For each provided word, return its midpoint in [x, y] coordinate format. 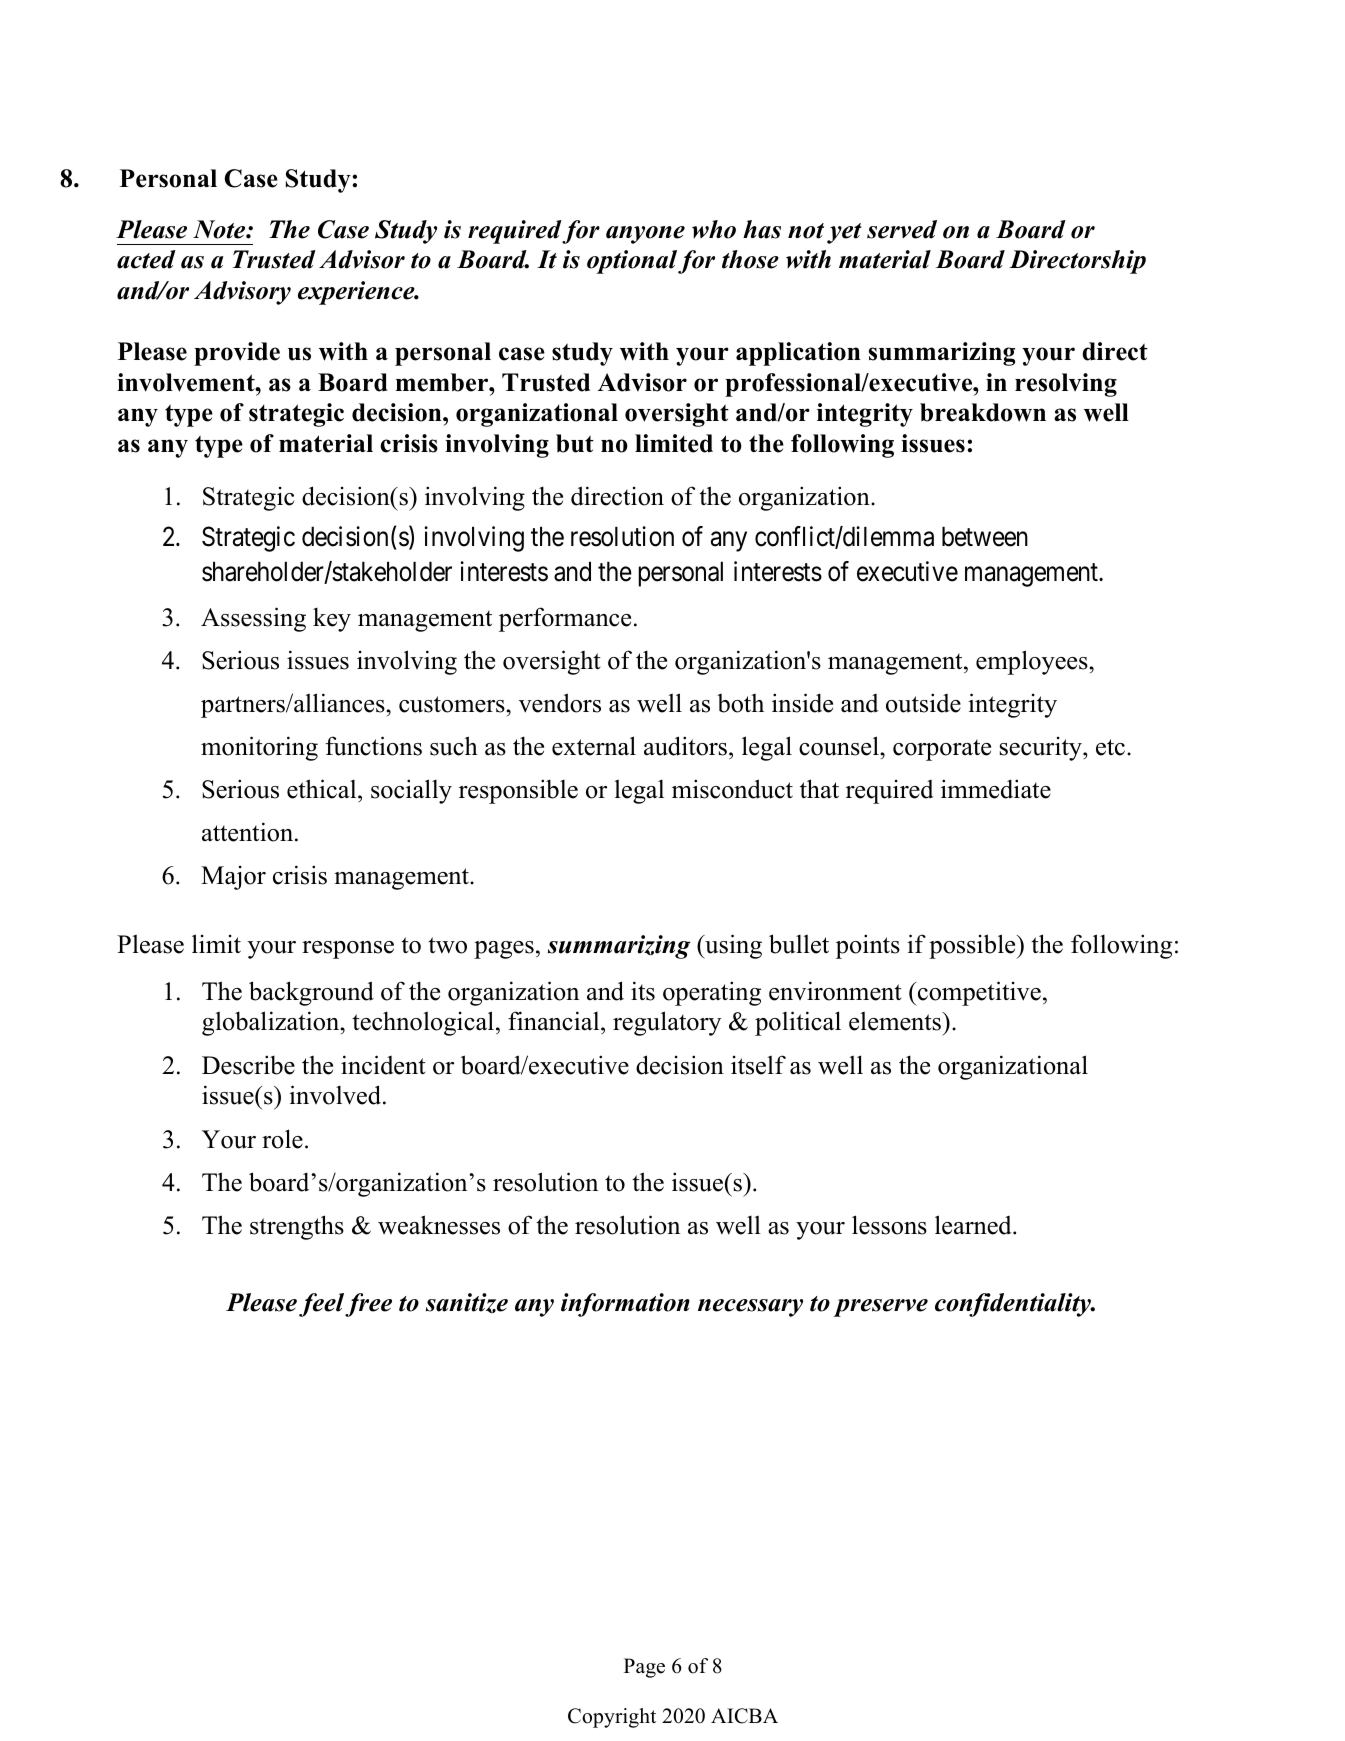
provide [237, 354]
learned [974, 1225]
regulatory [667, 1023]
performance [565, 619]
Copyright [612, 1718]
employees [1033, 662]
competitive [978, 993]
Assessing [253, 619]
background [311, 993]
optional [632, 262]
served [902, 229]
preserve [880, 1308]
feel [321, 1305]
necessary [750, 1308]
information [625, 1305]
